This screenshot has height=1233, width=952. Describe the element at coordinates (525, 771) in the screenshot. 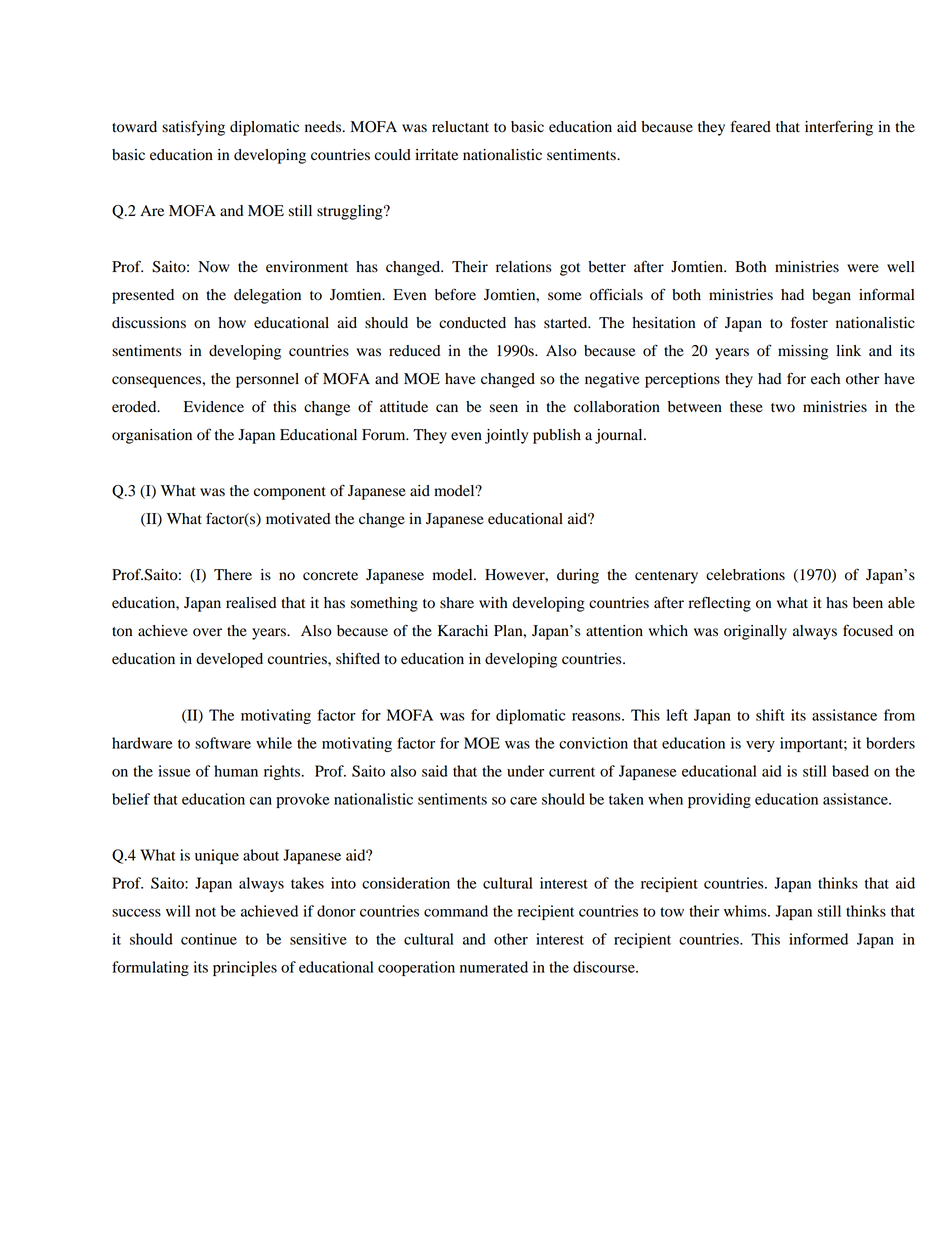

I see `under` at that location.
